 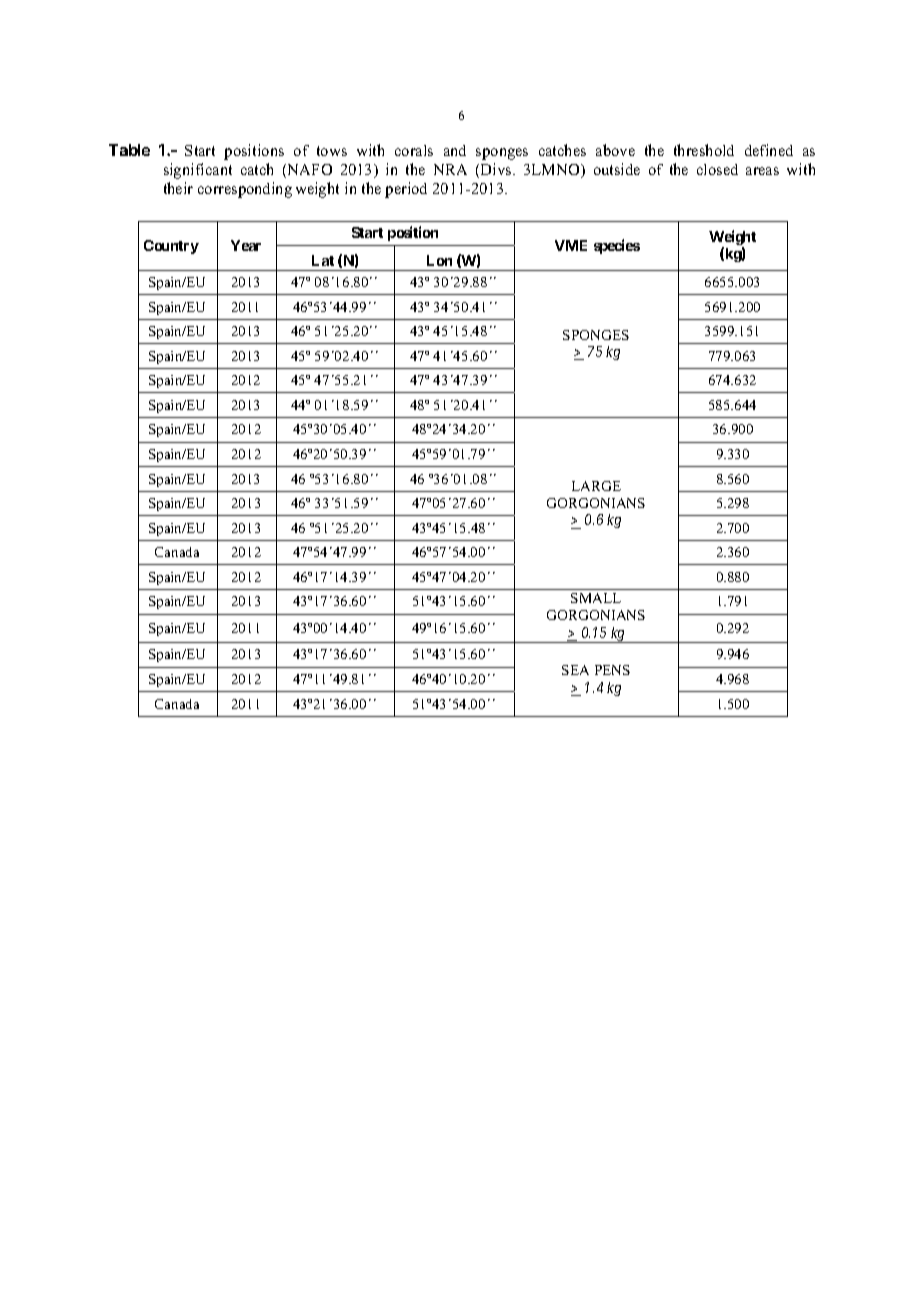 I want to click on NRA, so click(x=450, y=169).
